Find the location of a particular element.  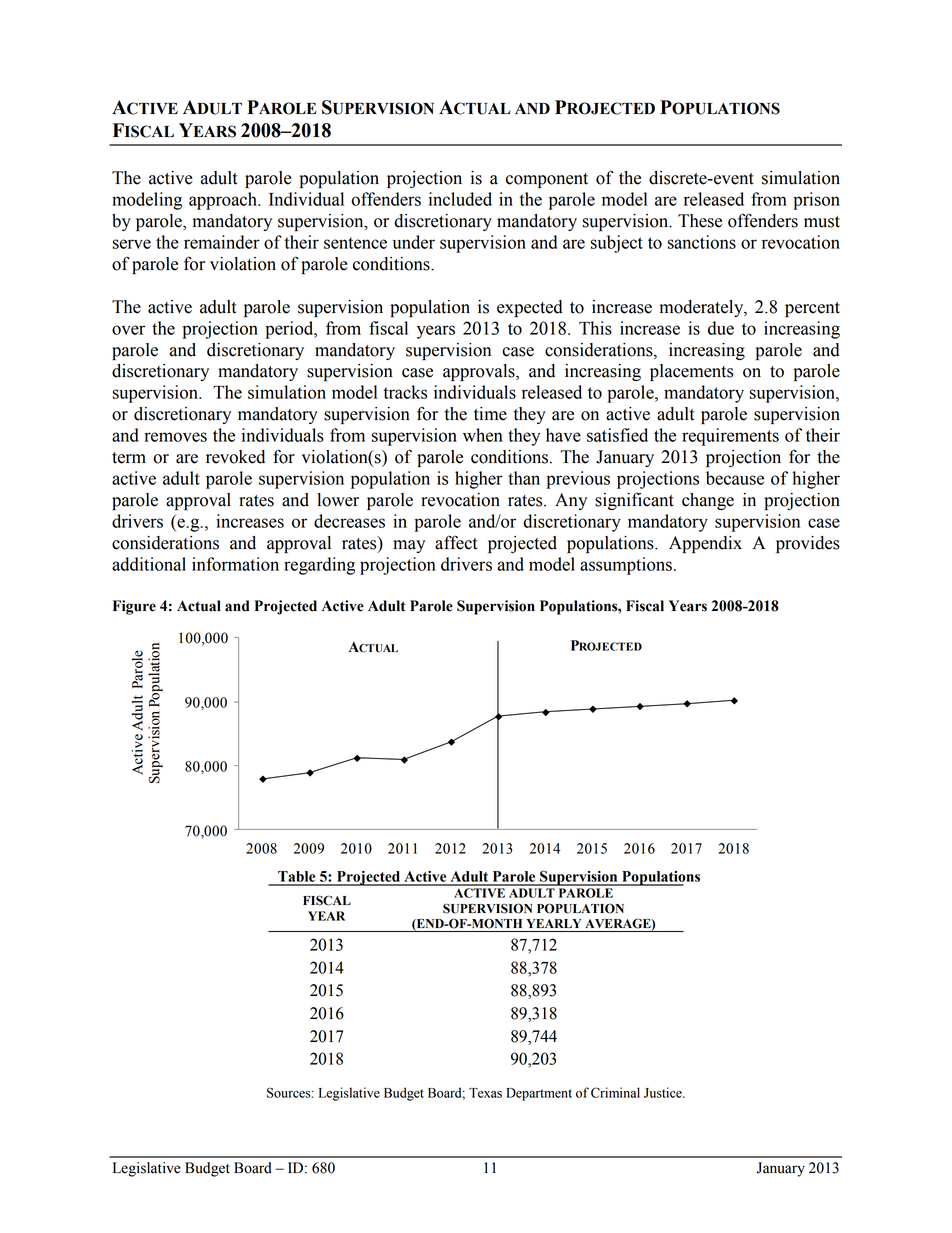

time is located at coordinates (490, 414).
